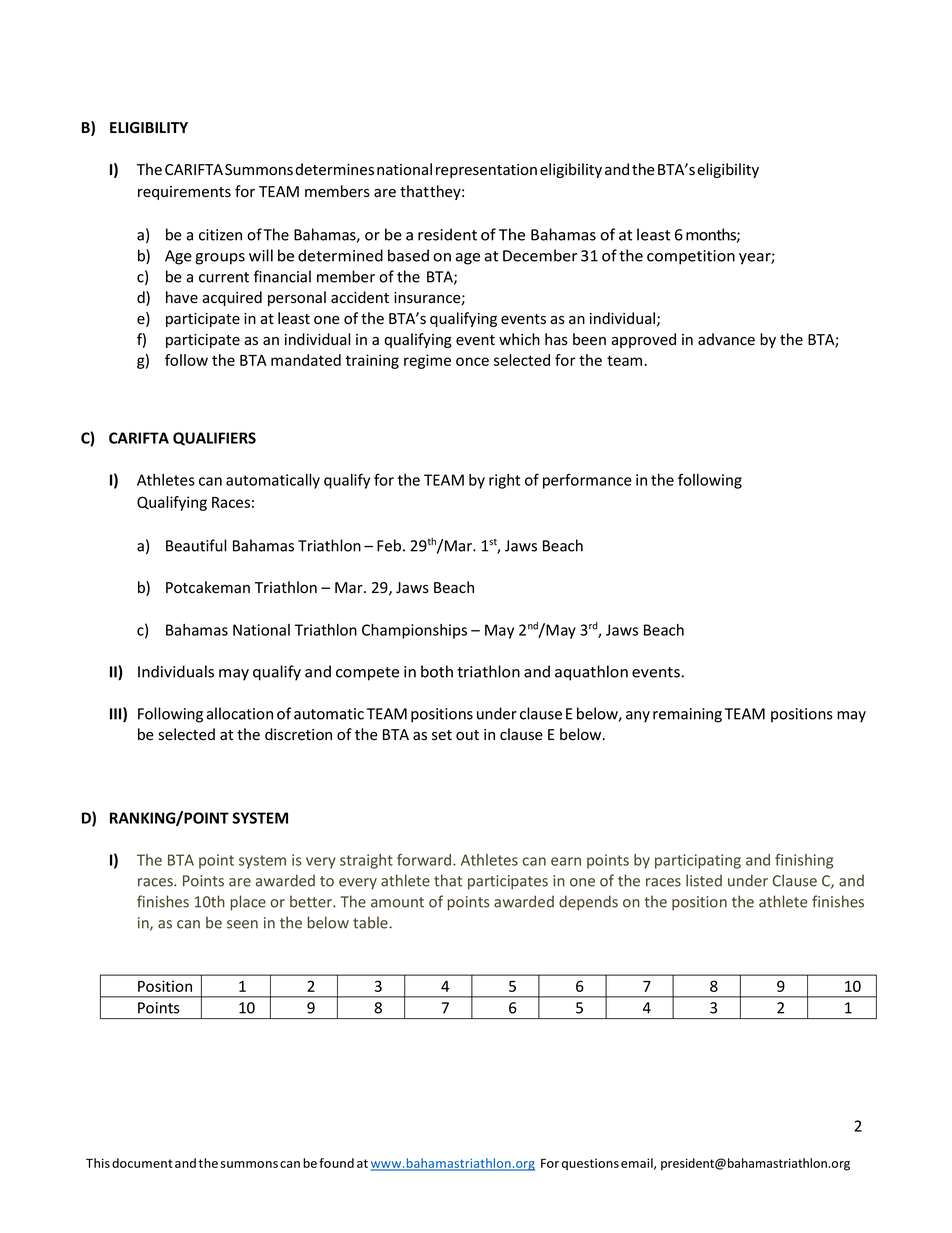  I want to click on once, so click(472, 361).
